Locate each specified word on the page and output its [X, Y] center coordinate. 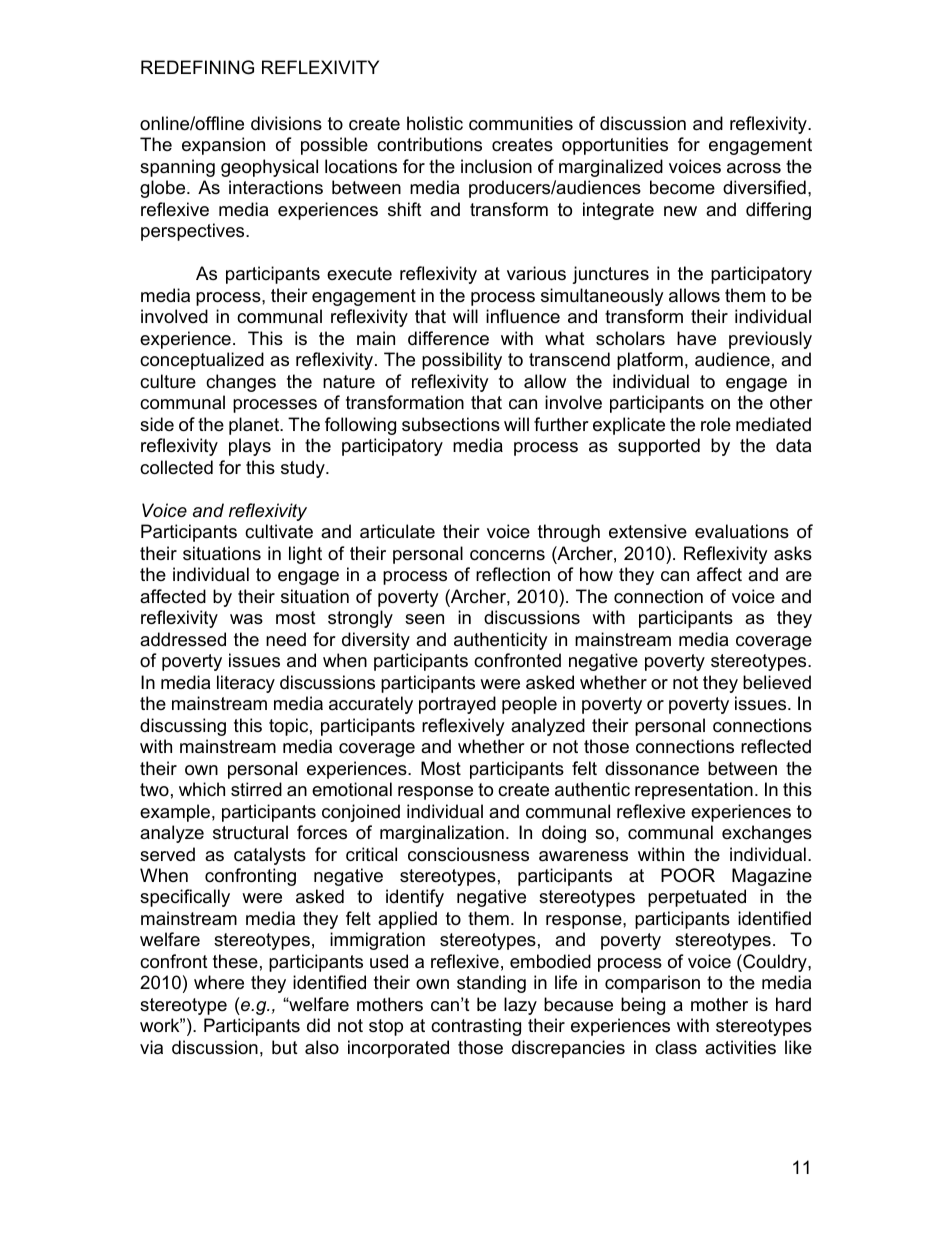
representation [694, 791]
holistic [435, 123]
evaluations [742, 531]
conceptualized [202, 361]
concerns [507, 555]
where [219, 982]
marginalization [442, 834]
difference [448, 338]
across [754, 168]
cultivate [279, 531]
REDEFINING [197, 67]
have [696, 338]
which [202, 789]
